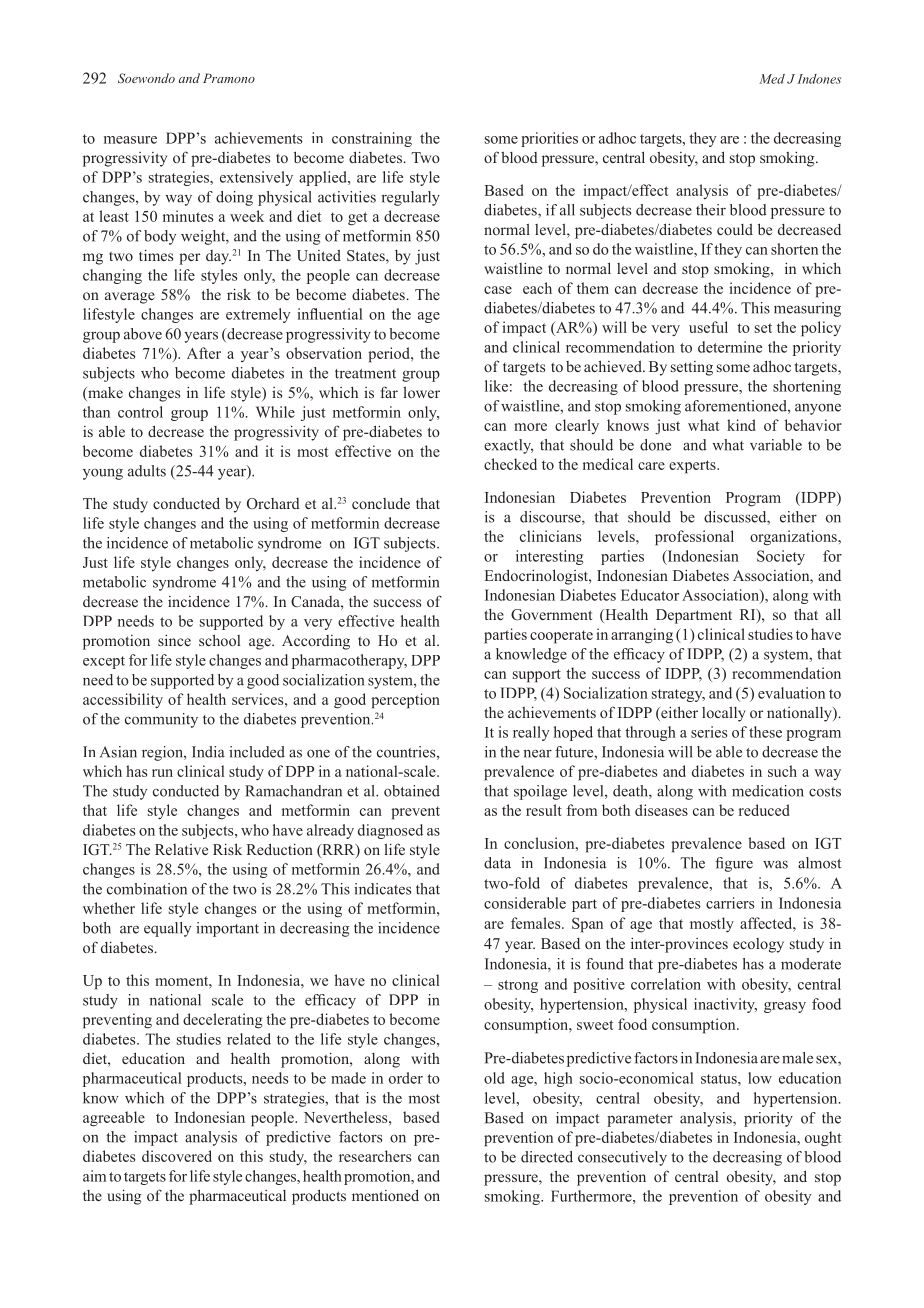  What do you see at coordinates (94, 1176) in the image?
I see `aim` at bounding box center [94, 1176].
